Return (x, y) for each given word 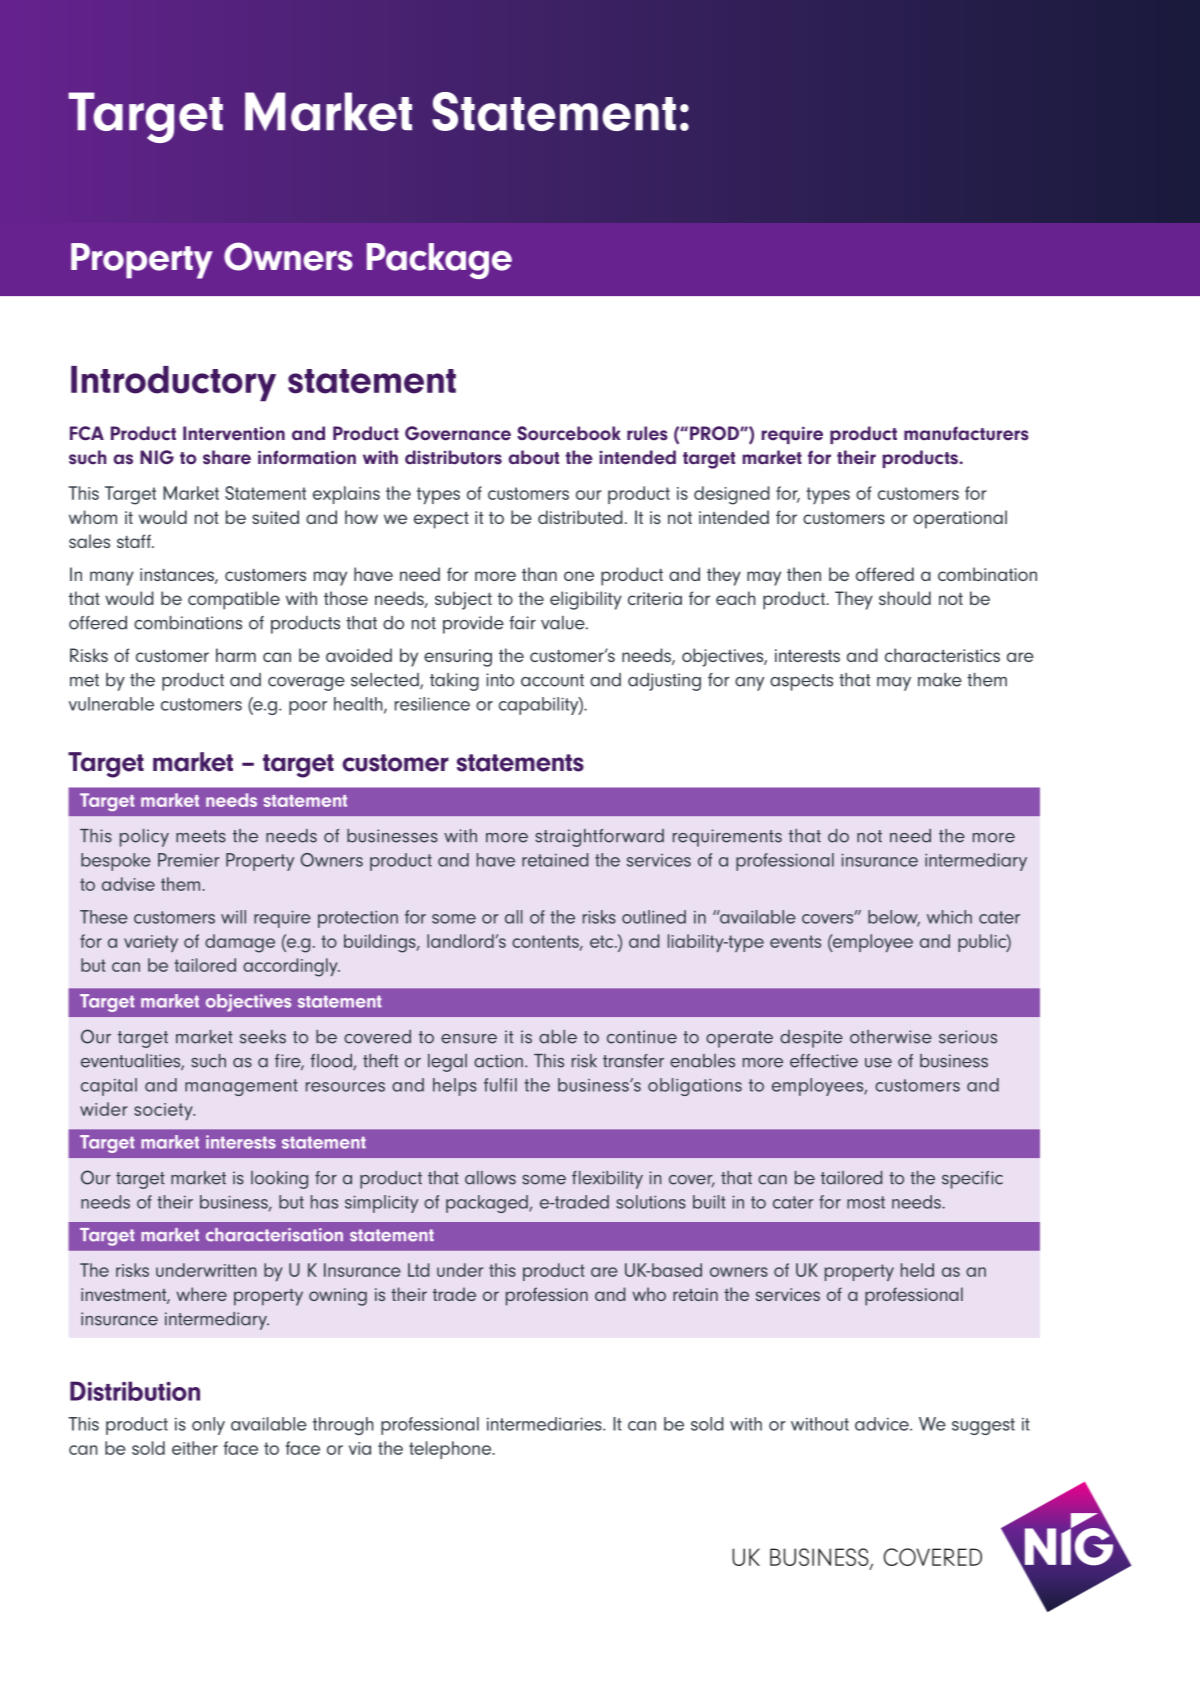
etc (603, 941)
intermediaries (545, 1424)
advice (883, 1424)
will (233, 917)
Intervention (234, 433)
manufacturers (966, 433)
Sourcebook (569, 433)
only (208, 1426)
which (949, 917)
